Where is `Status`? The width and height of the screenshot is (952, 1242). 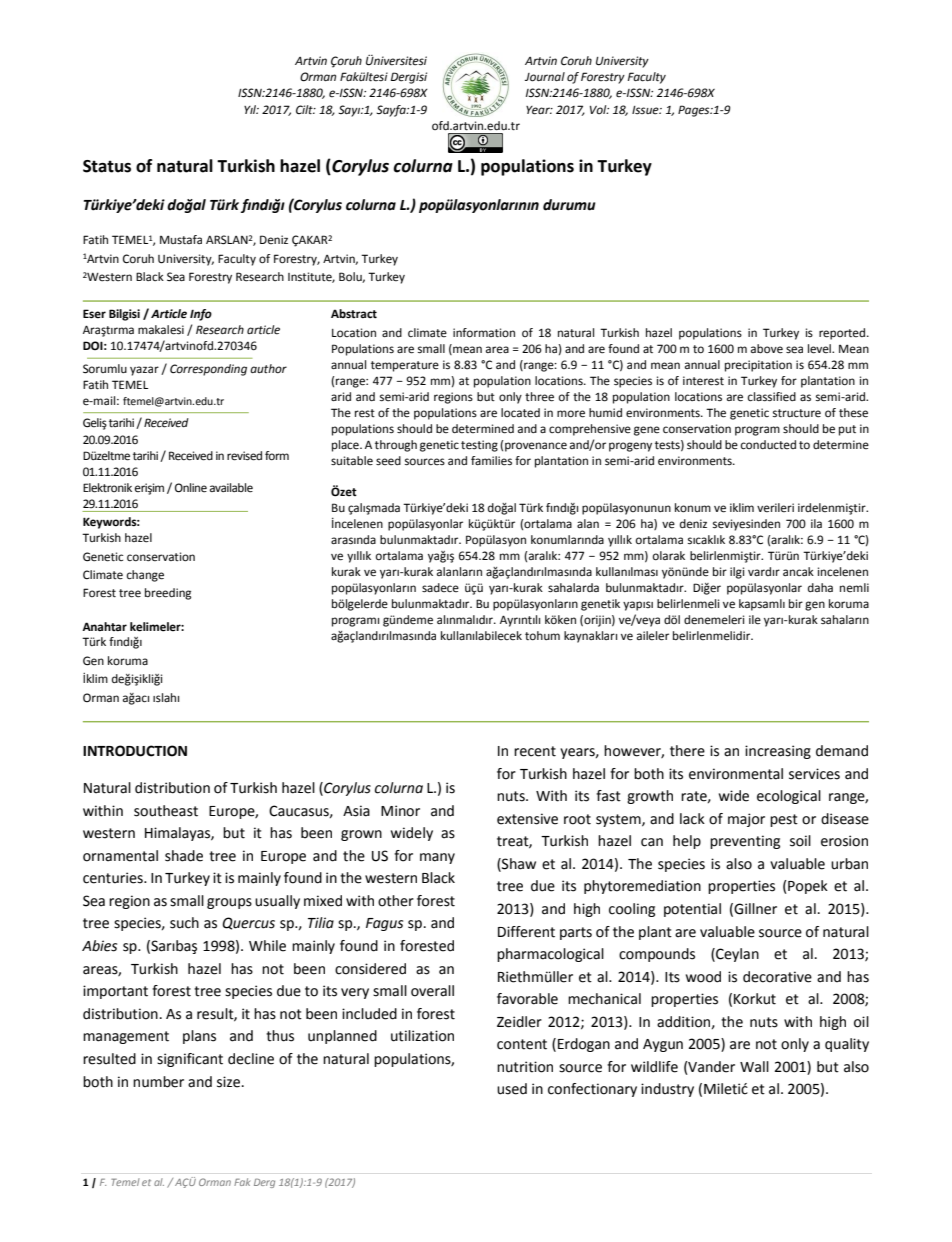 Status is located at coordinates (107, 166).
